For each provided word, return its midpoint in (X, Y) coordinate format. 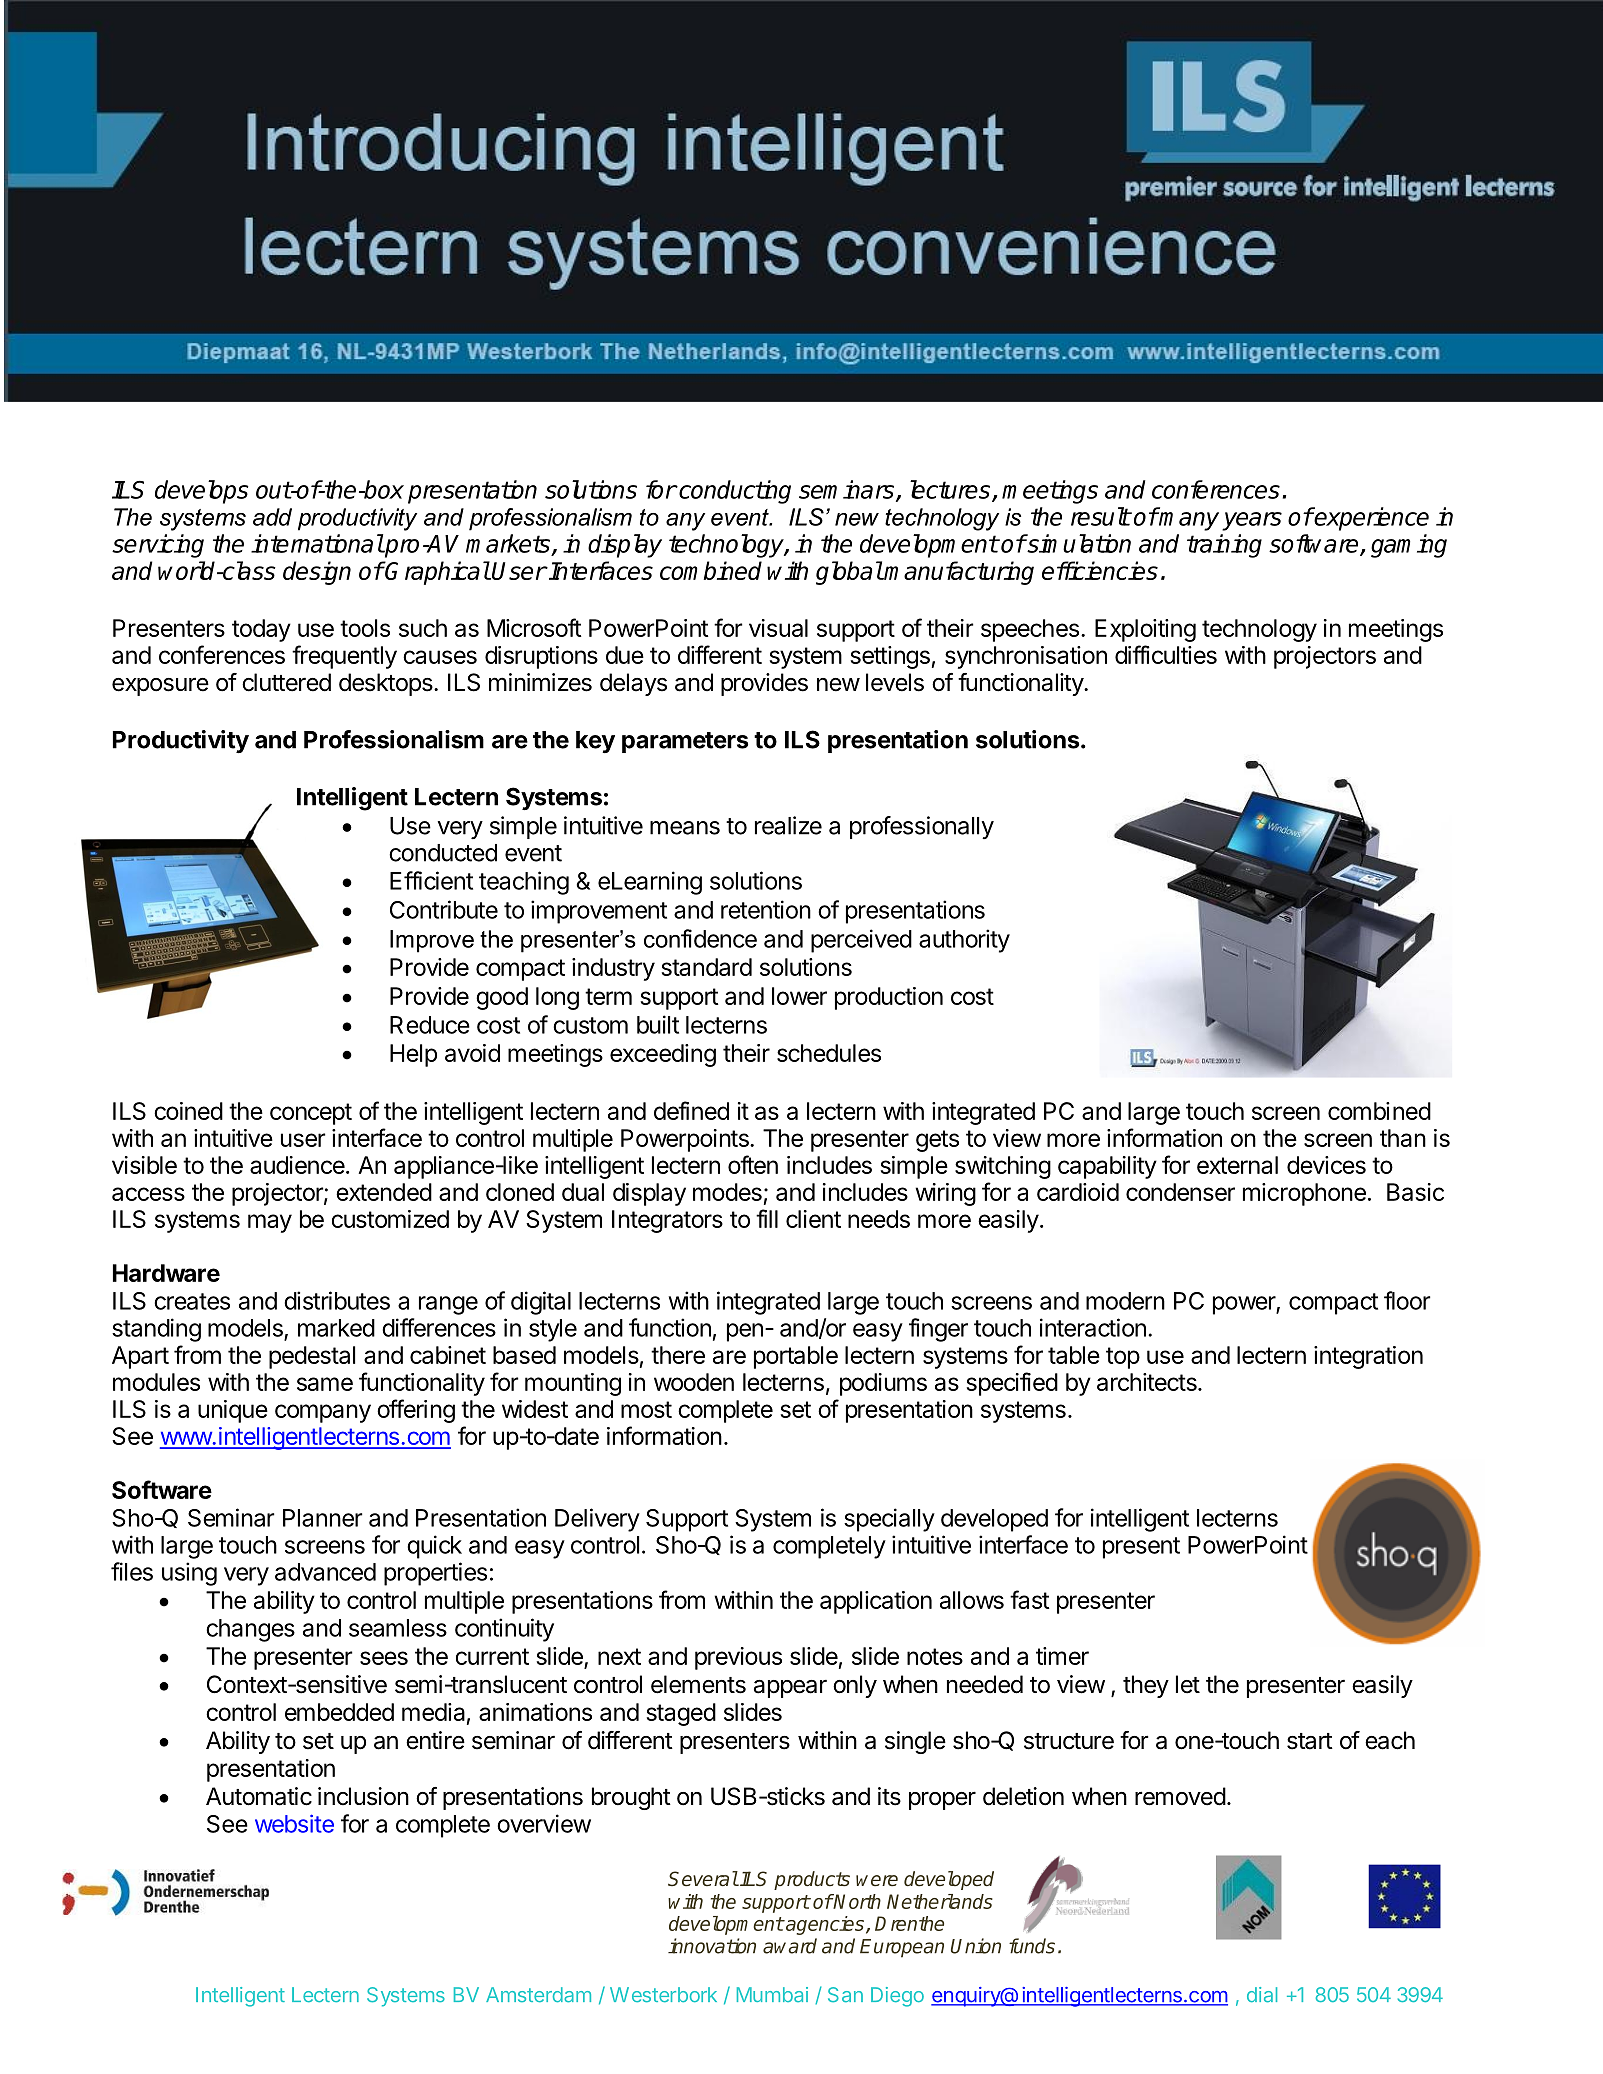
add (272, 517)
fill (767, 1218)
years (1252, 521)
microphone (1304, 1194)
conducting (734, 492)
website (294, 1823)
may (270, 1223)
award (790, 1946)
